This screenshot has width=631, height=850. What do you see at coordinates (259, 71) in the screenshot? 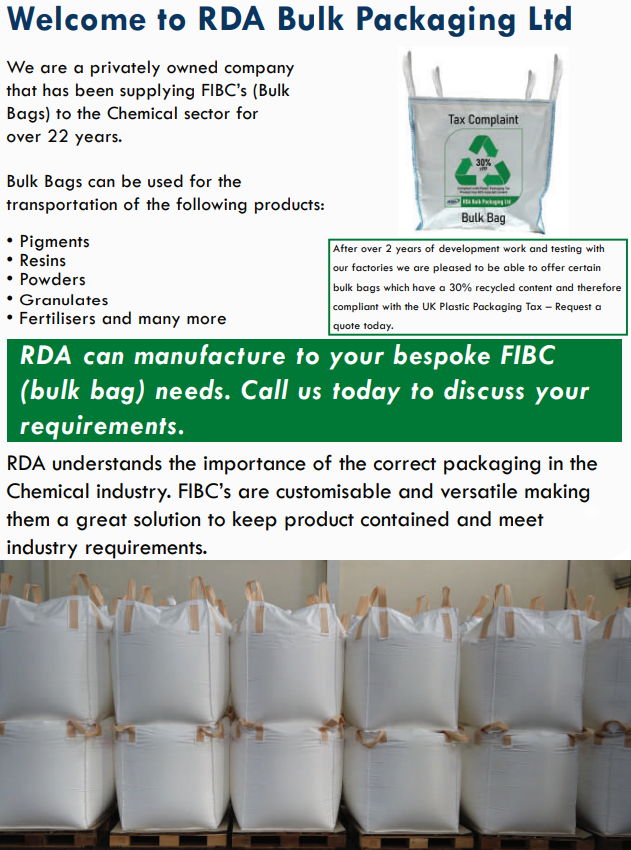
I see `company` at bounding box center [259, 71].
